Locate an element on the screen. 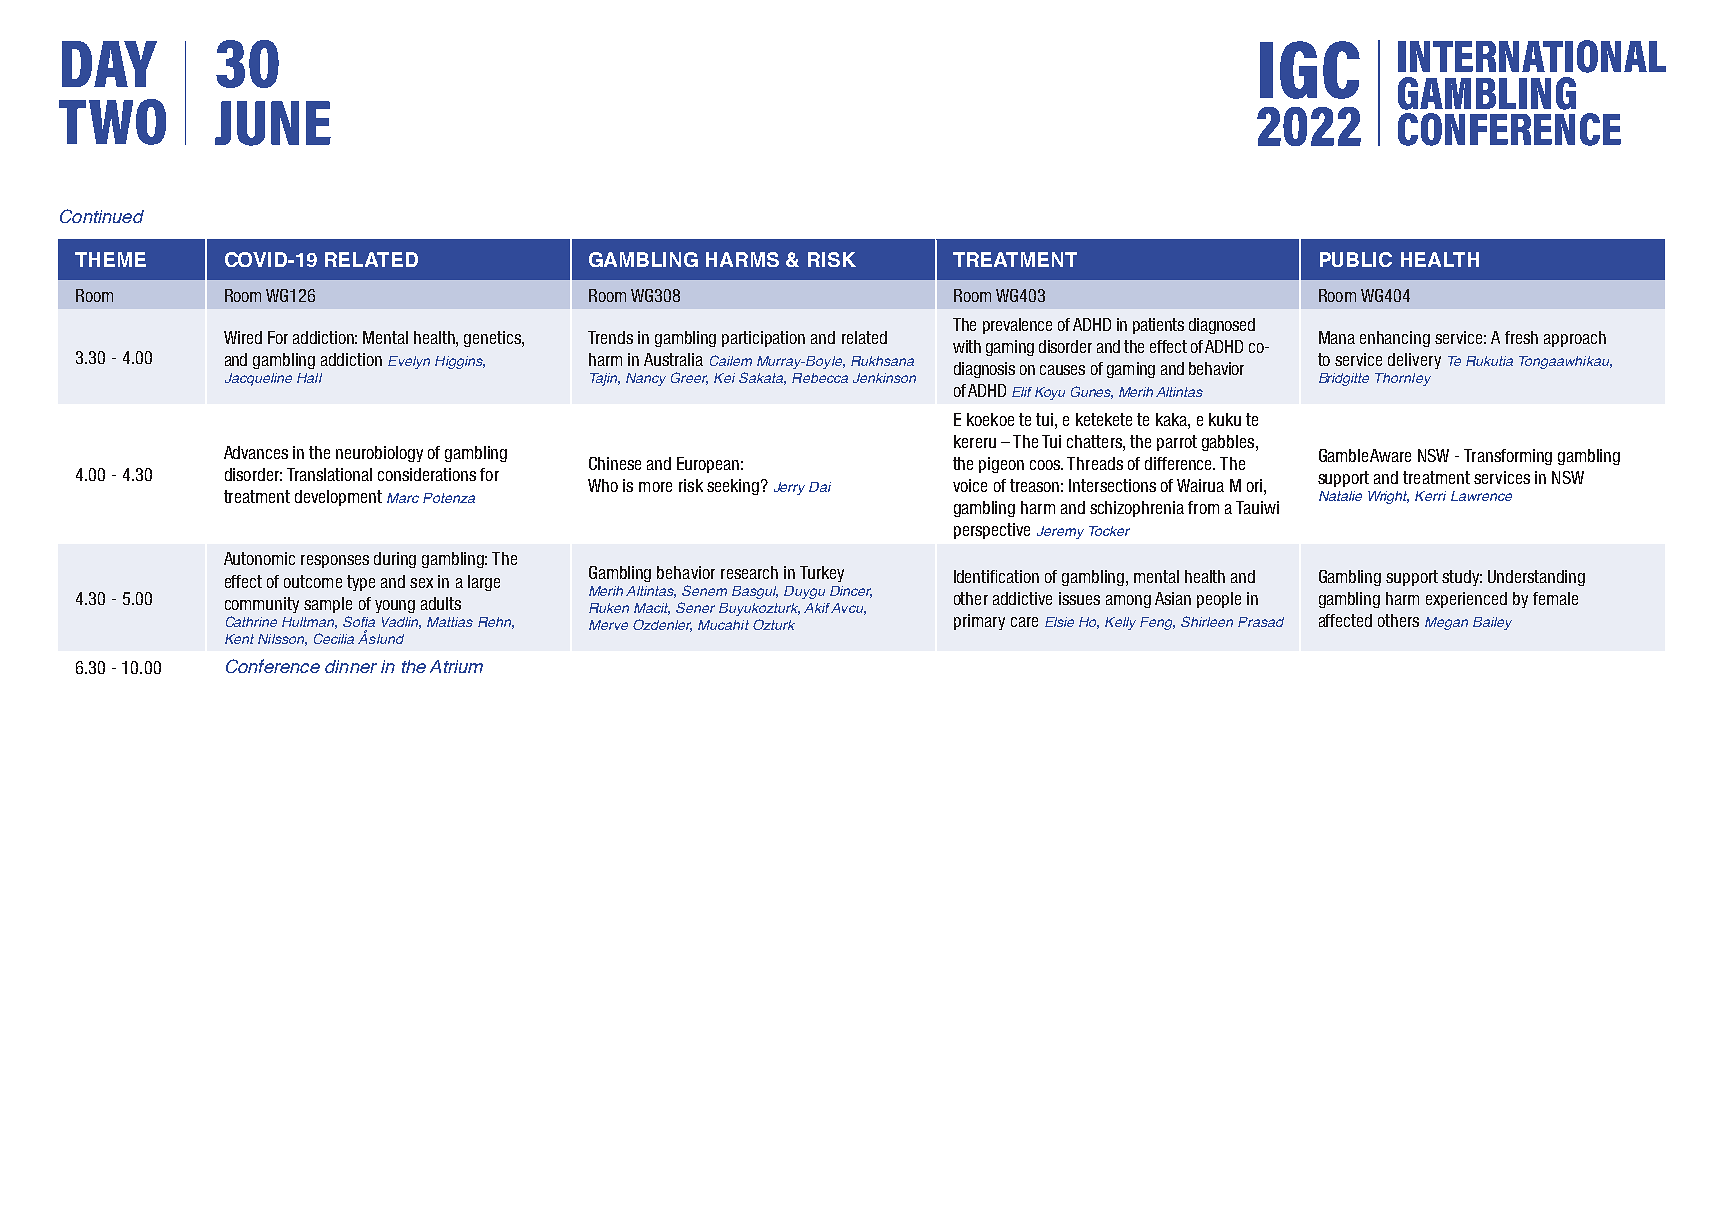  JUNE is located at coordinates (273, 123).
